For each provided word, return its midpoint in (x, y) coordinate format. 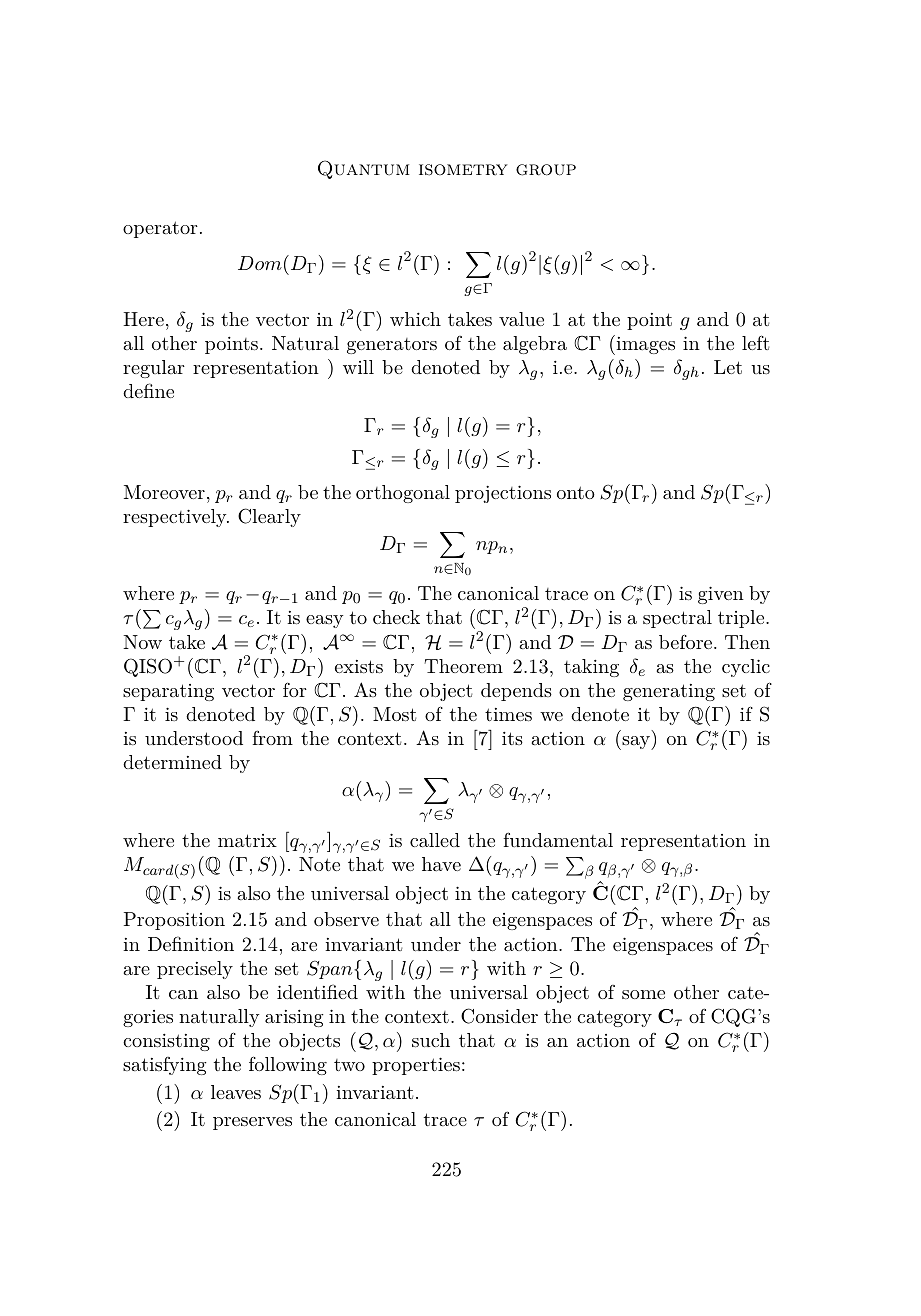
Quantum (364, 169)
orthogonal (403, 494)
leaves (236, 1092)
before (687, 641)
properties (416, 1066)
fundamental (558, 839)
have (441, 864)
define (148, 390)
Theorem (463, 666)
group (546, 170)
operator (160, 229)
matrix (247, 840)
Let (728, 367)
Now (142, 642)
